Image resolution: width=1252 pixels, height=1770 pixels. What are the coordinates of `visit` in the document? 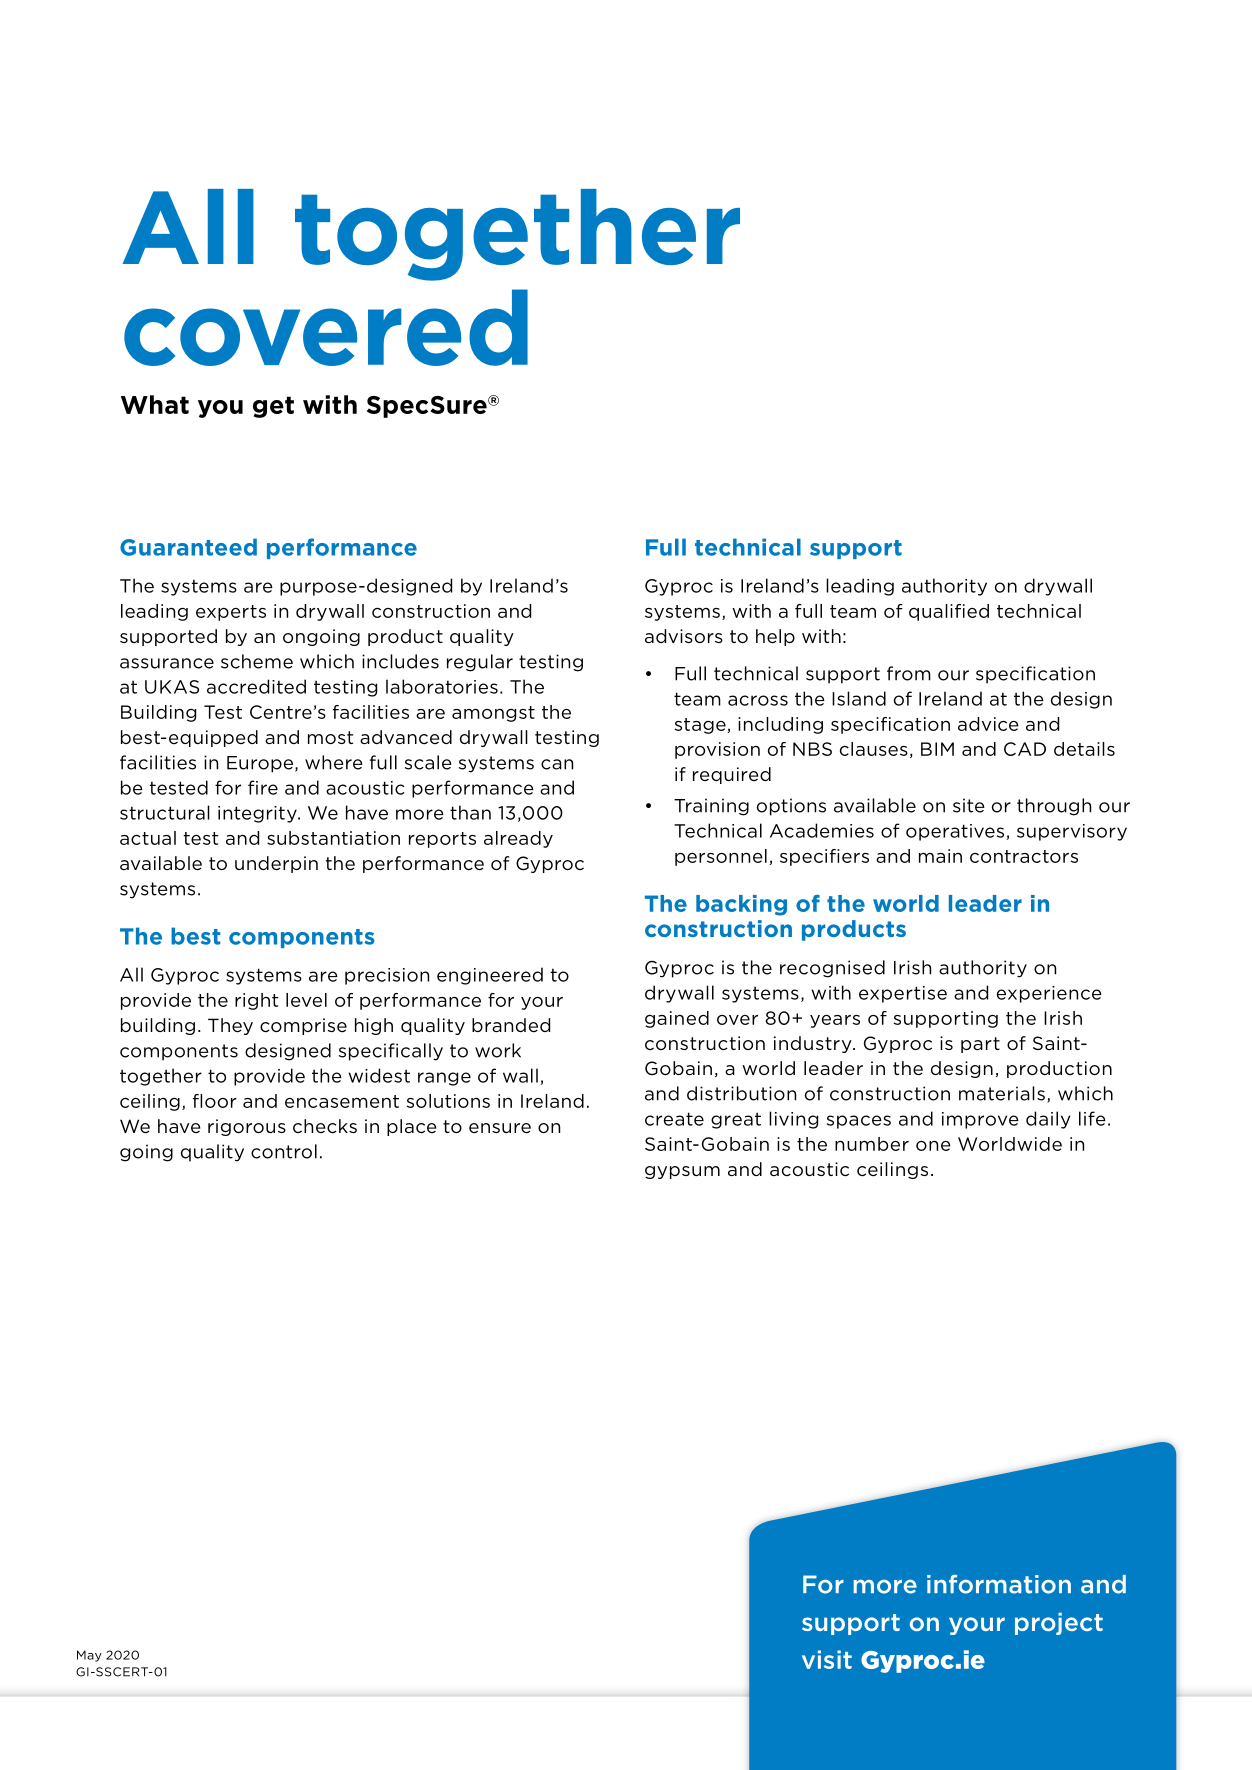 It's located at (827, 1659).
